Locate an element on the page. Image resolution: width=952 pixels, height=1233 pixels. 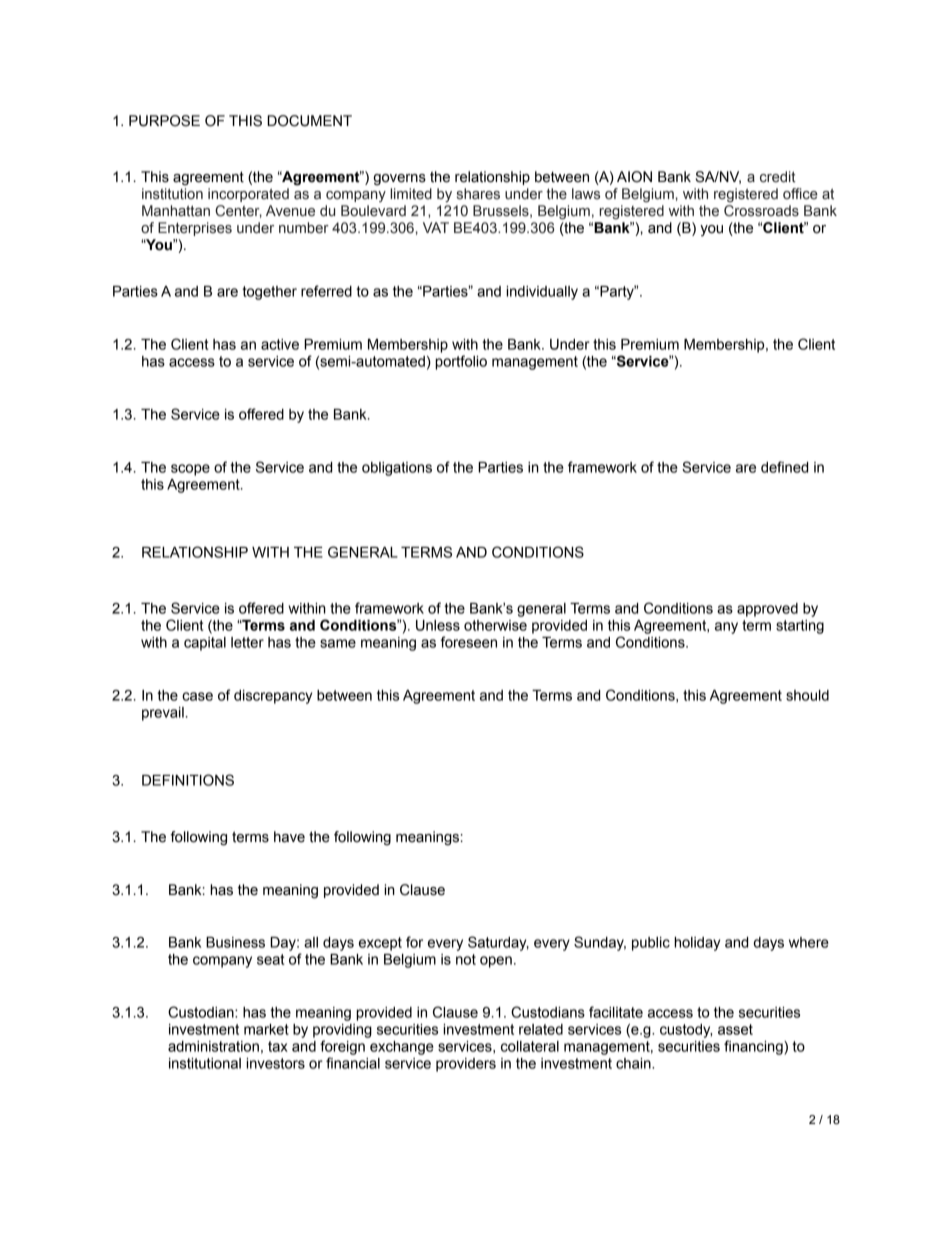
active is located at coordinates (280, 344).
